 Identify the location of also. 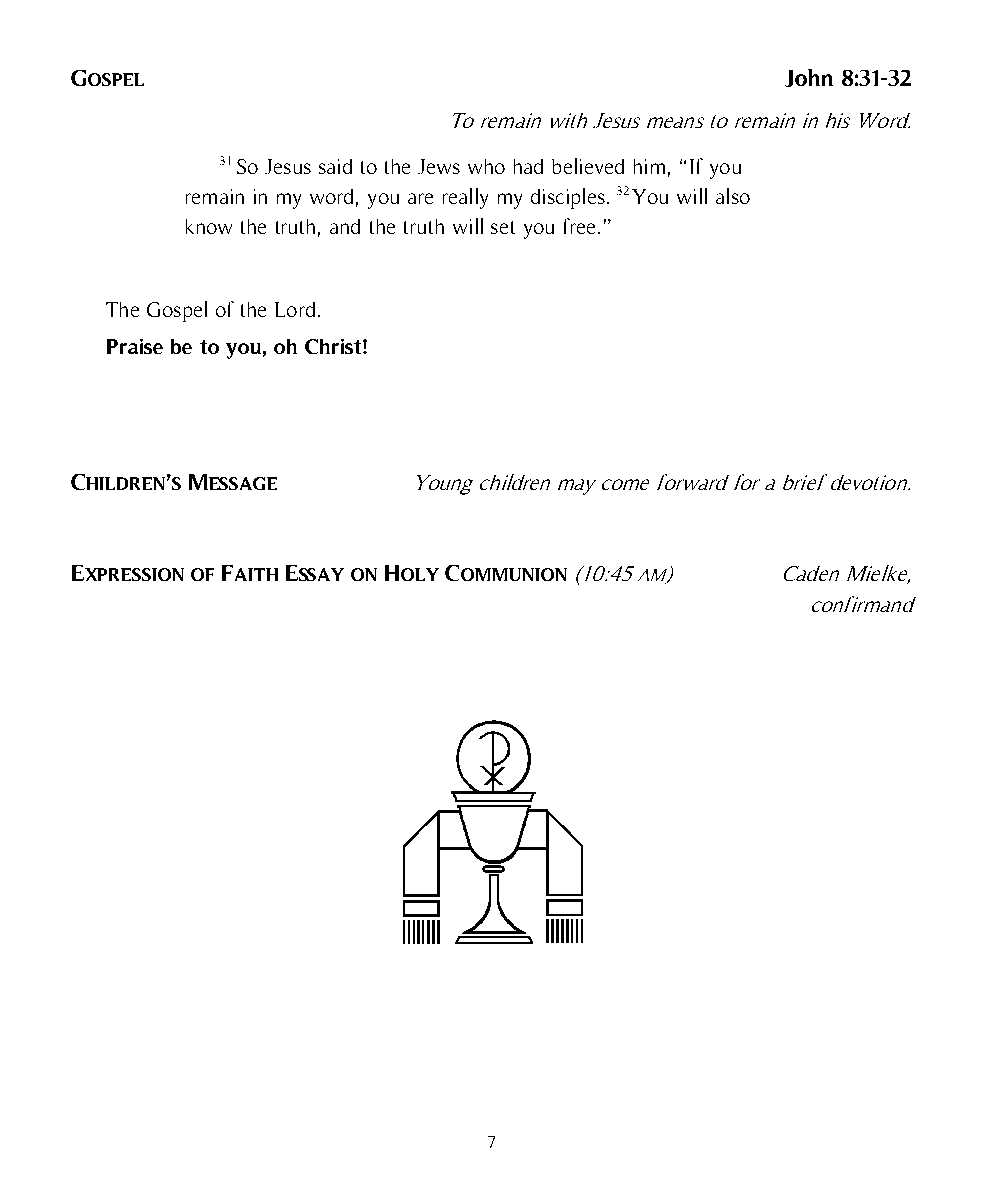
(733, 196).
